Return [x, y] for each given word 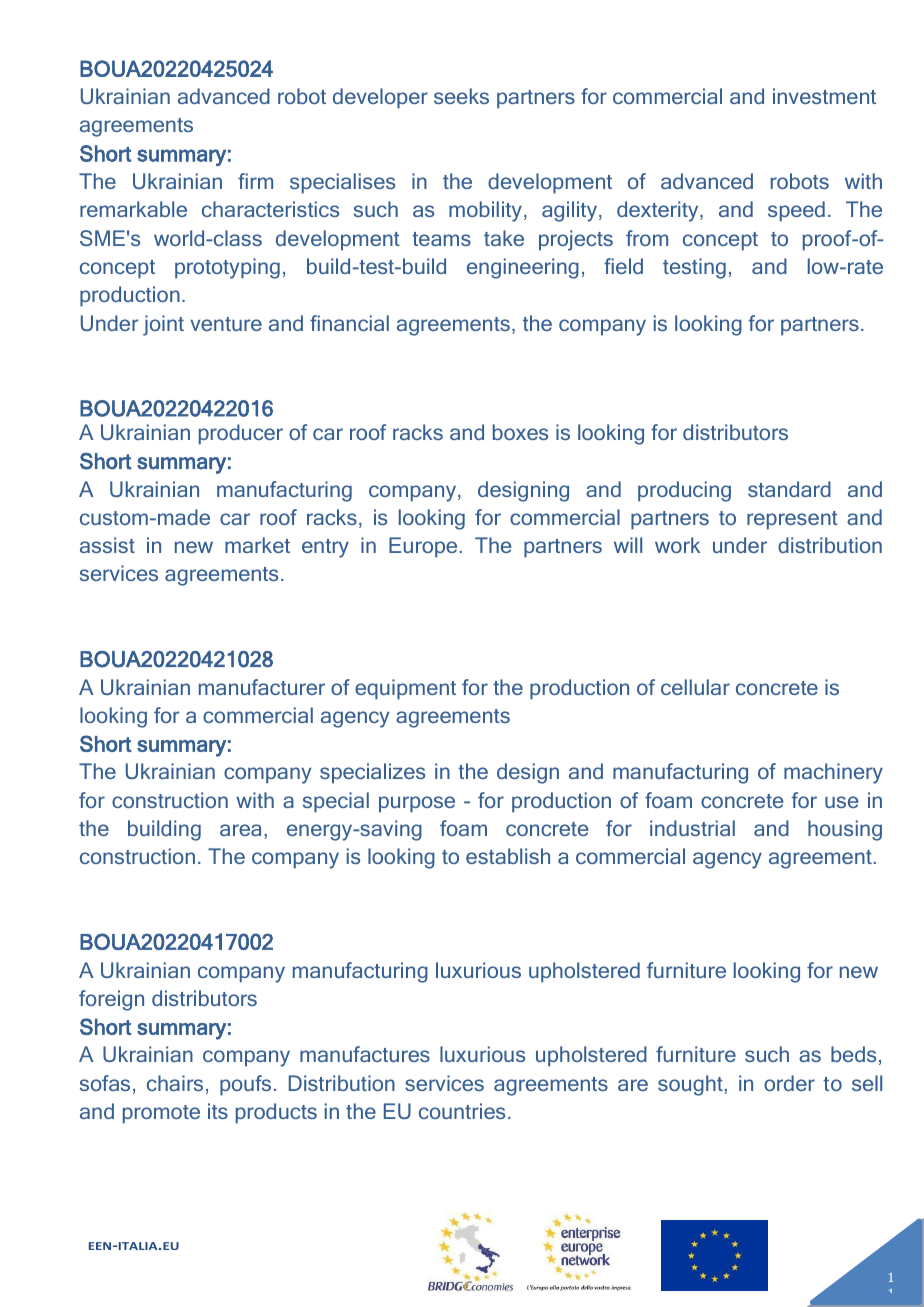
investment [824, 96]
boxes [520, 432]
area [240, 830]
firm [255, 181]
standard [789, 489]
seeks [461, 96]
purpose [417, 804]
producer [241, 434]
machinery [833, 773]
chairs [175, 1083]
